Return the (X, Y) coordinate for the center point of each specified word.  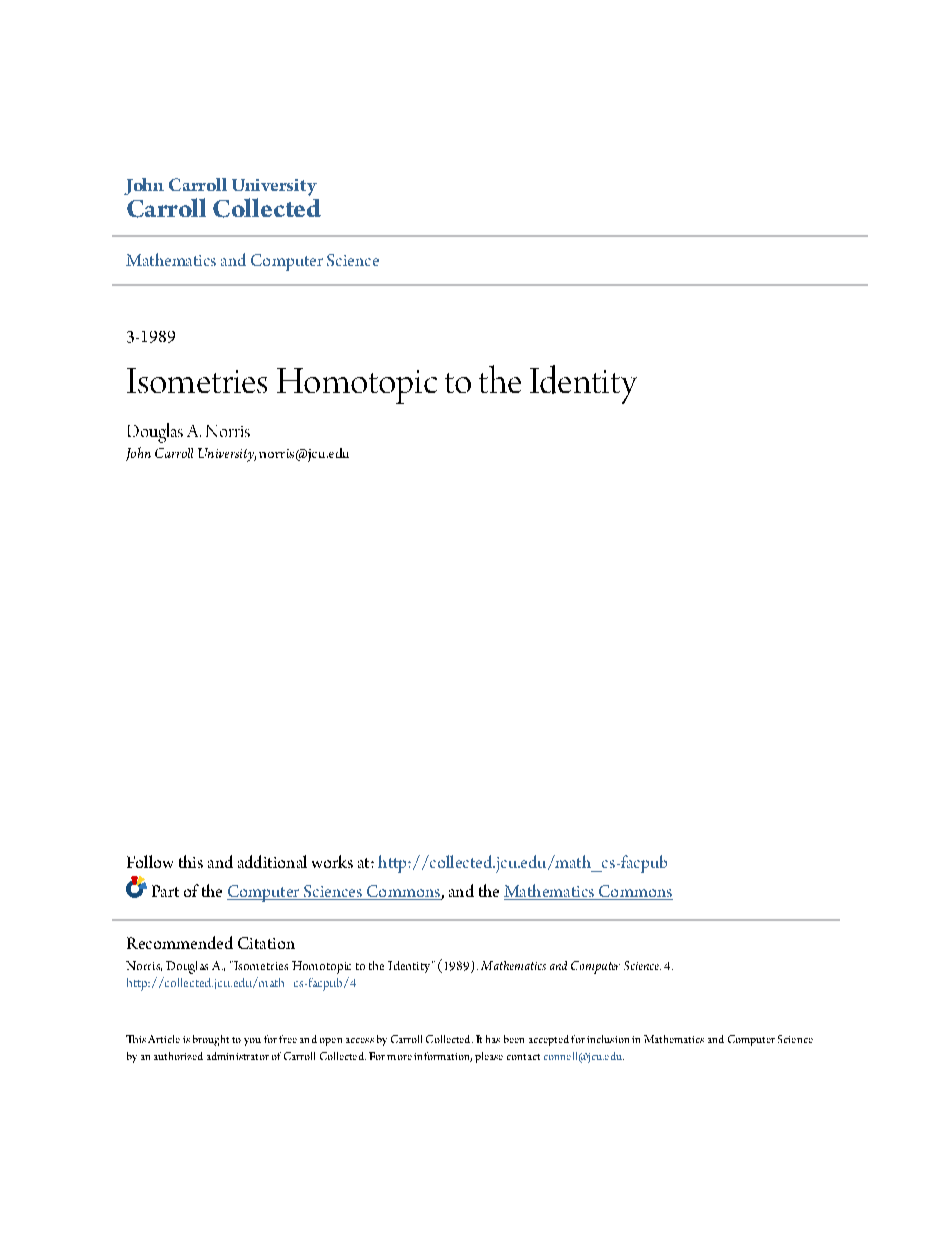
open (331, 1042)
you (252, 1042)
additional (272, 861)
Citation (266, 943)
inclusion (608, 1039)
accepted (549, 1040)
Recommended (180, 942)
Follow (150, 861)
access (360, 1040)
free (288, 1039)
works (332, 861)
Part (165, 891)
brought (211, 1040)
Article (164, 1039)
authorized (178, 1056)
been (514, 1039)
